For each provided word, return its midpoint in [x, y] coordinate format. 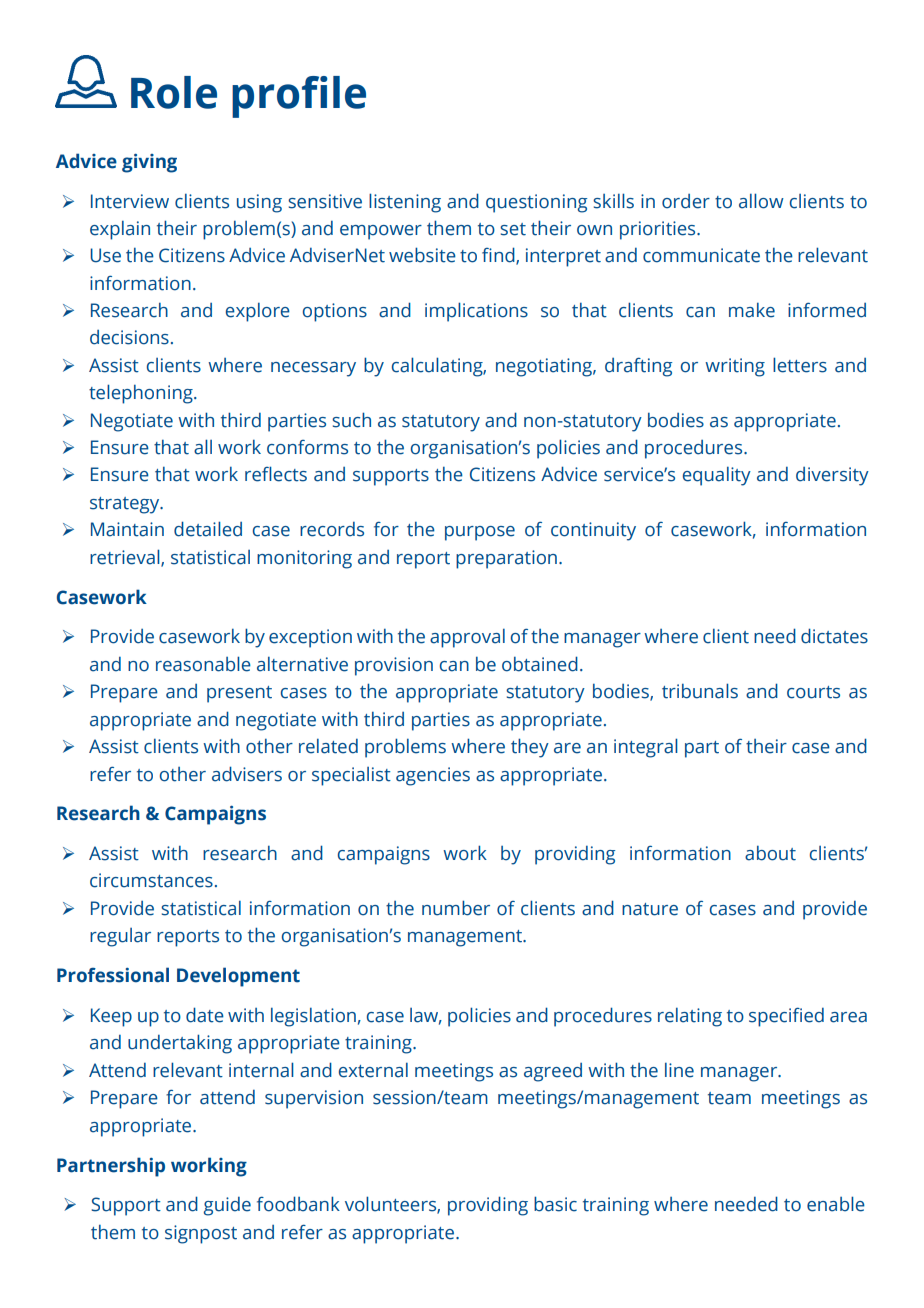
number [456, 908]
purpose [480, 533]
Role [174, 92]
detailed [208, 529]
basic [555, 1204]
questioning [536, 203]
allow [761, 201]
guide [227, 1206]
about [770, 853]
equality [717, 476]
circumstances [151, 880]
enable [836, 1204]
